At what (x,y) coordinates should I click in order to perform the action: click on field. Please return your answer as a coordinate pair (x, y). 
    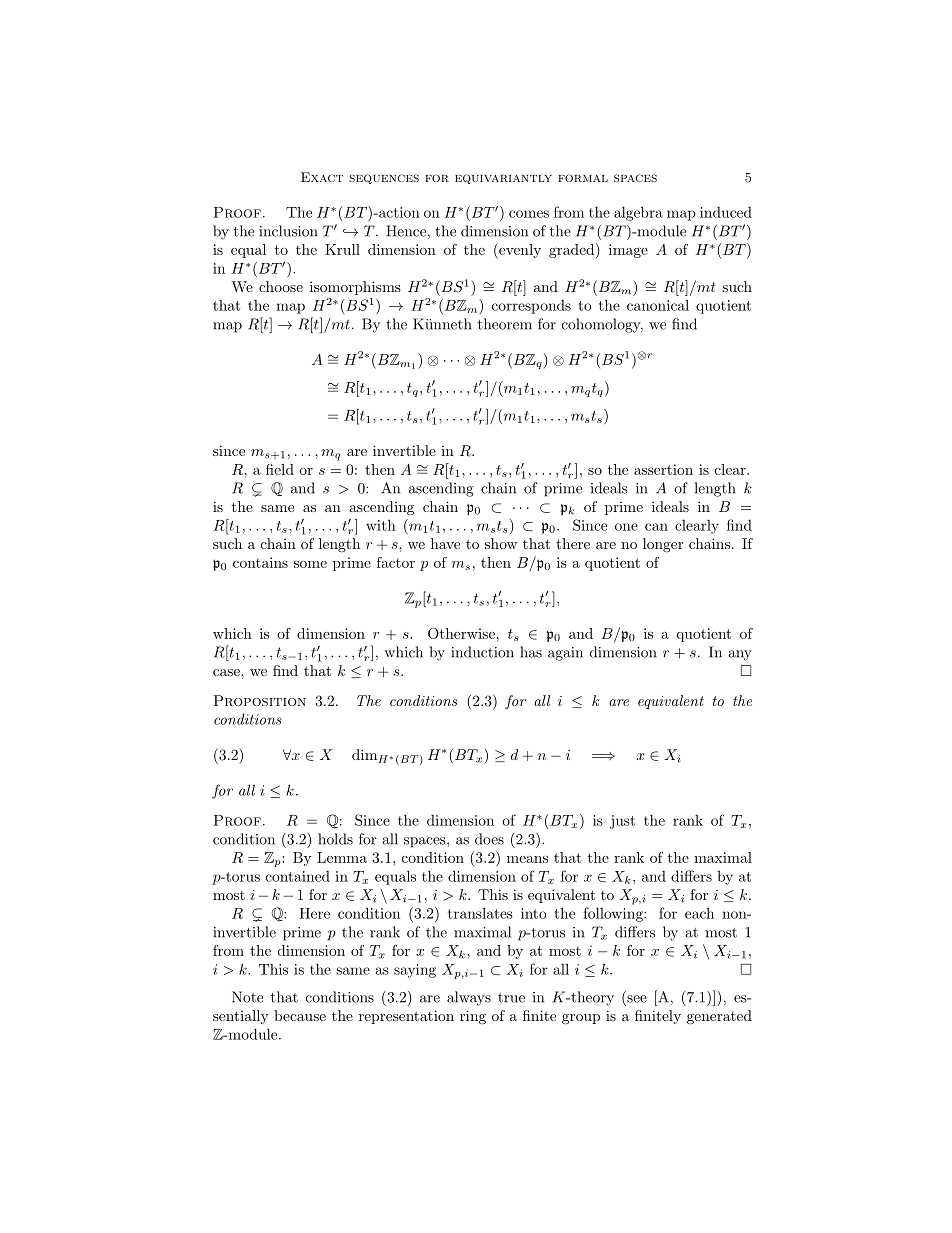
    Looking at the image, I should click on (280, 469).
